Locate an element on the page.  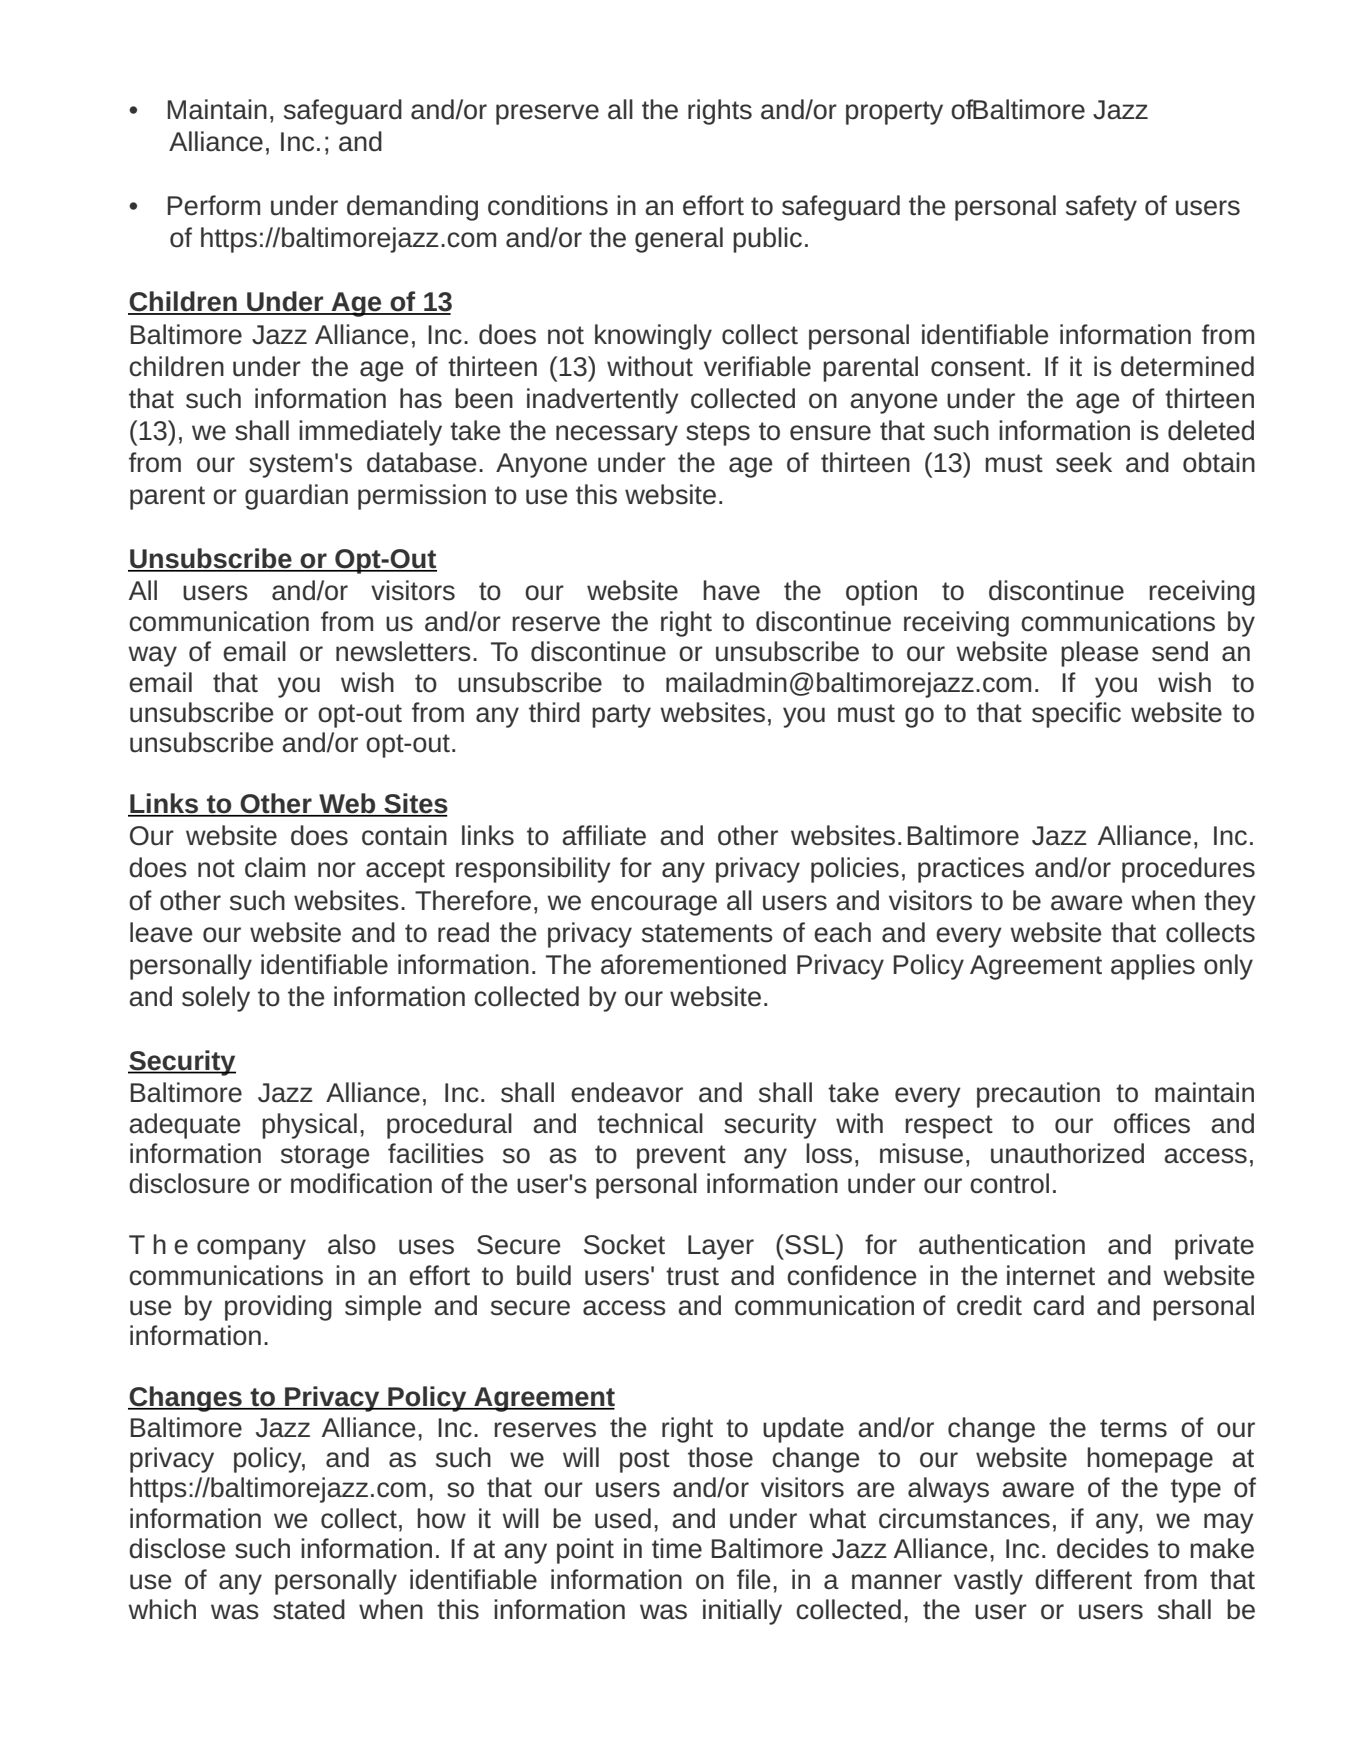
stated is located at coordinates (309, 1609).
